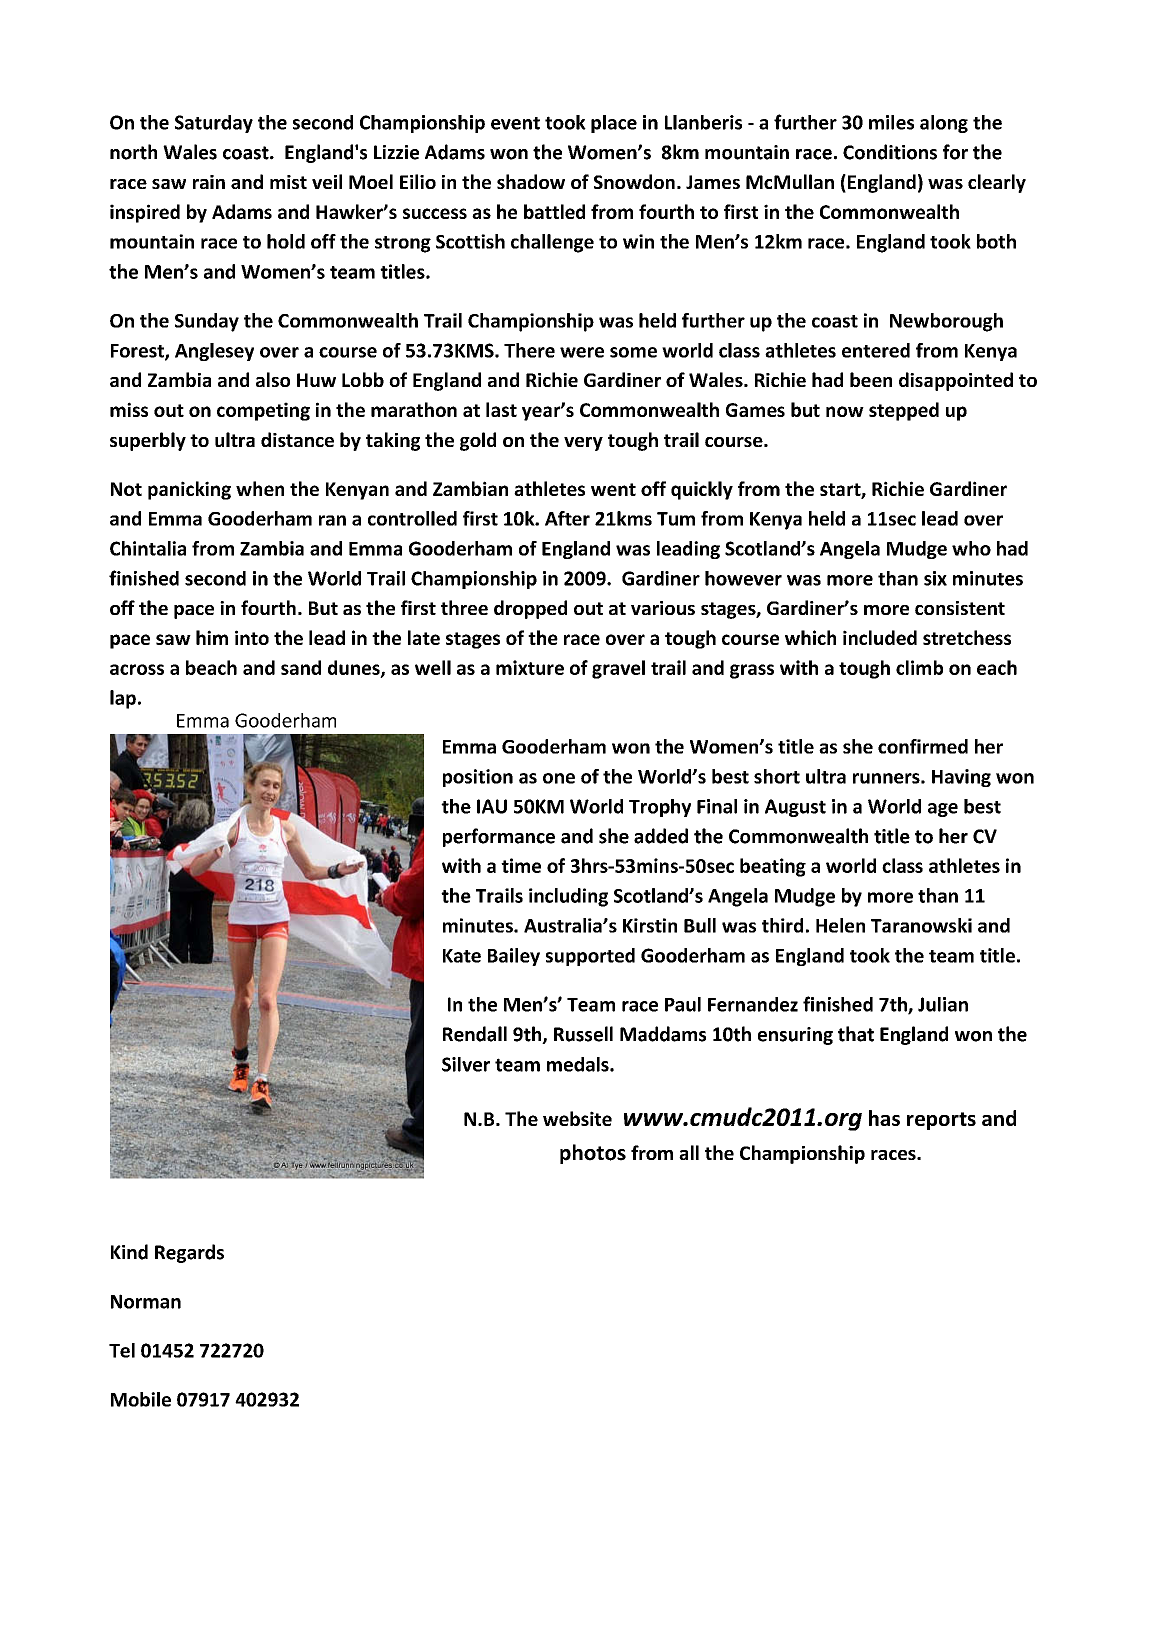  I want to click on supported, so click(590, 957).
